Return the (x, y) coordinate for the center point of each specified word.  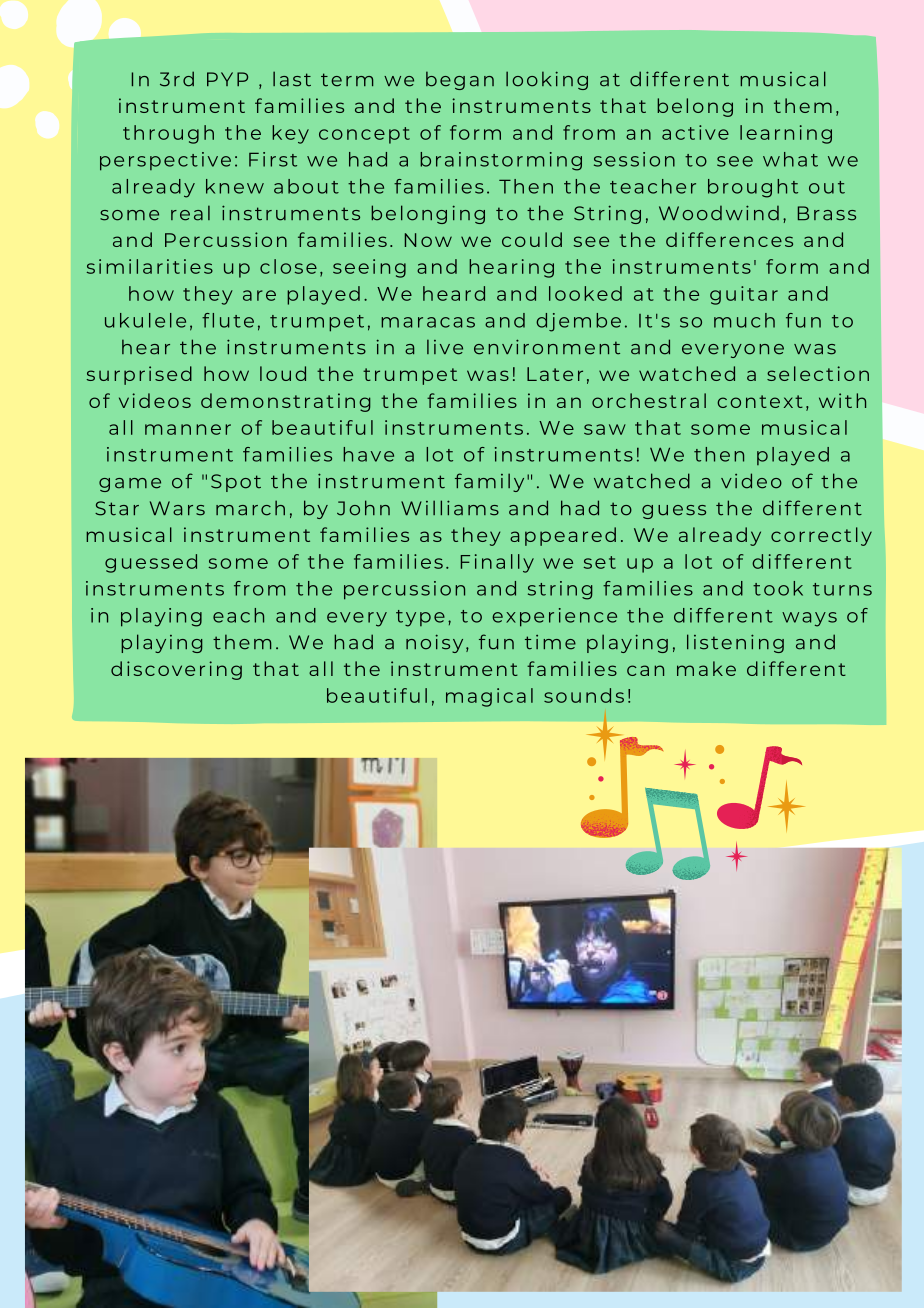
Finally (497, 563)
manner (188, 429)
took (778, 588)
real (190, 213)
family (489, 482)
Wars (177, 508)
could (532, 239)
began (460, 80)
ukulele (145, 320)
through (168, 134)
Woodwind (719, 213)
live (445, 347)
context (760, 401)
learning (786, 134)
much (744, 320)
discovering (176, 670)
